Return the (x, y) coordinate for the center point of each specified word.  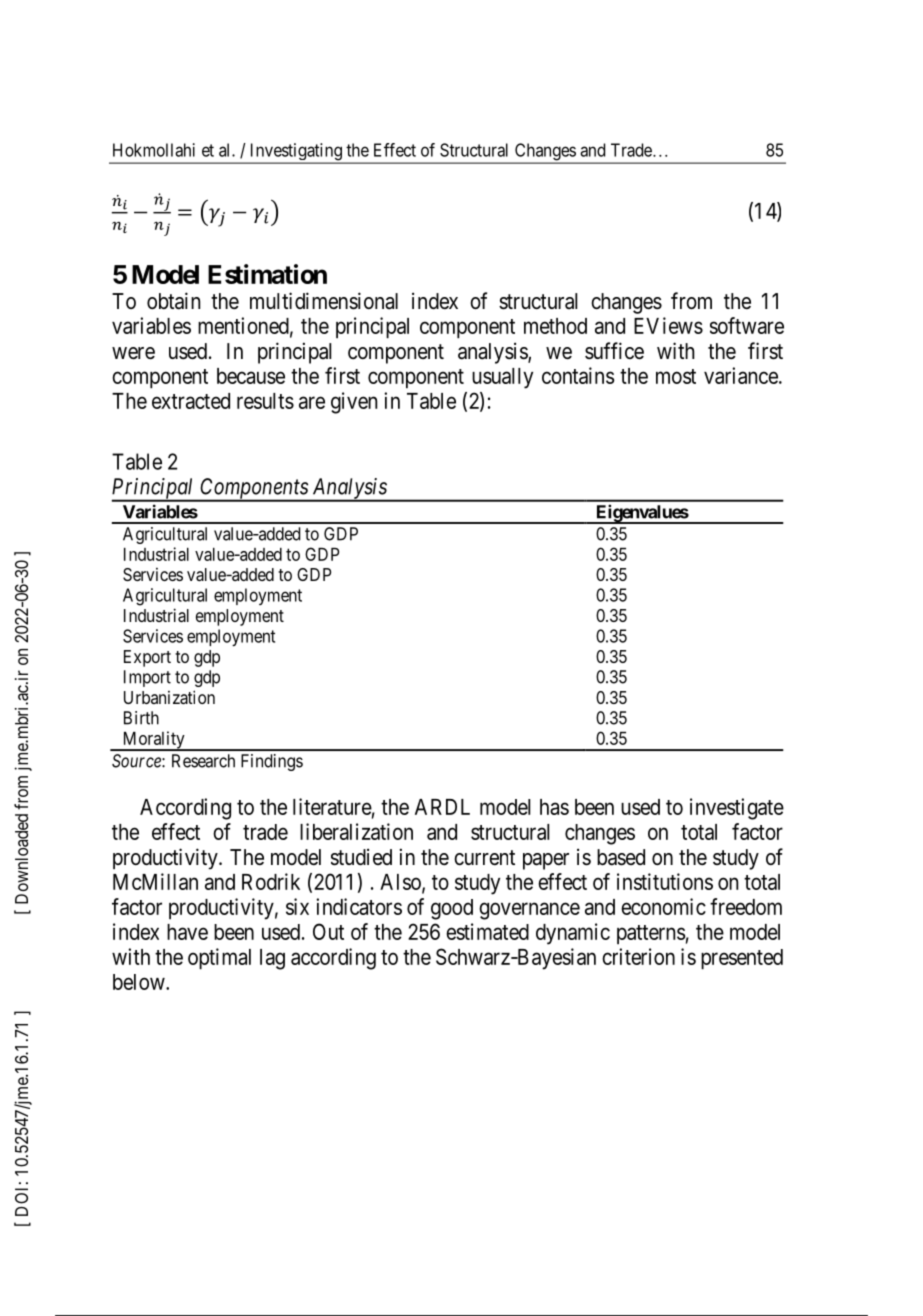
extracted (191, 401)
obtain (173, 301)
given (354, 403)
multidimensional (324, 301)
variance (741, 375)
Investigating (295, 153)
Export (147, 658)
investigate (737, 809)
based (621, 857)
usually (502, 378)
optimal (219, 959)
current (484, 858)
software (747, 325)
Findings (272, 762)
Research (203, 761)
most (676, 376)
